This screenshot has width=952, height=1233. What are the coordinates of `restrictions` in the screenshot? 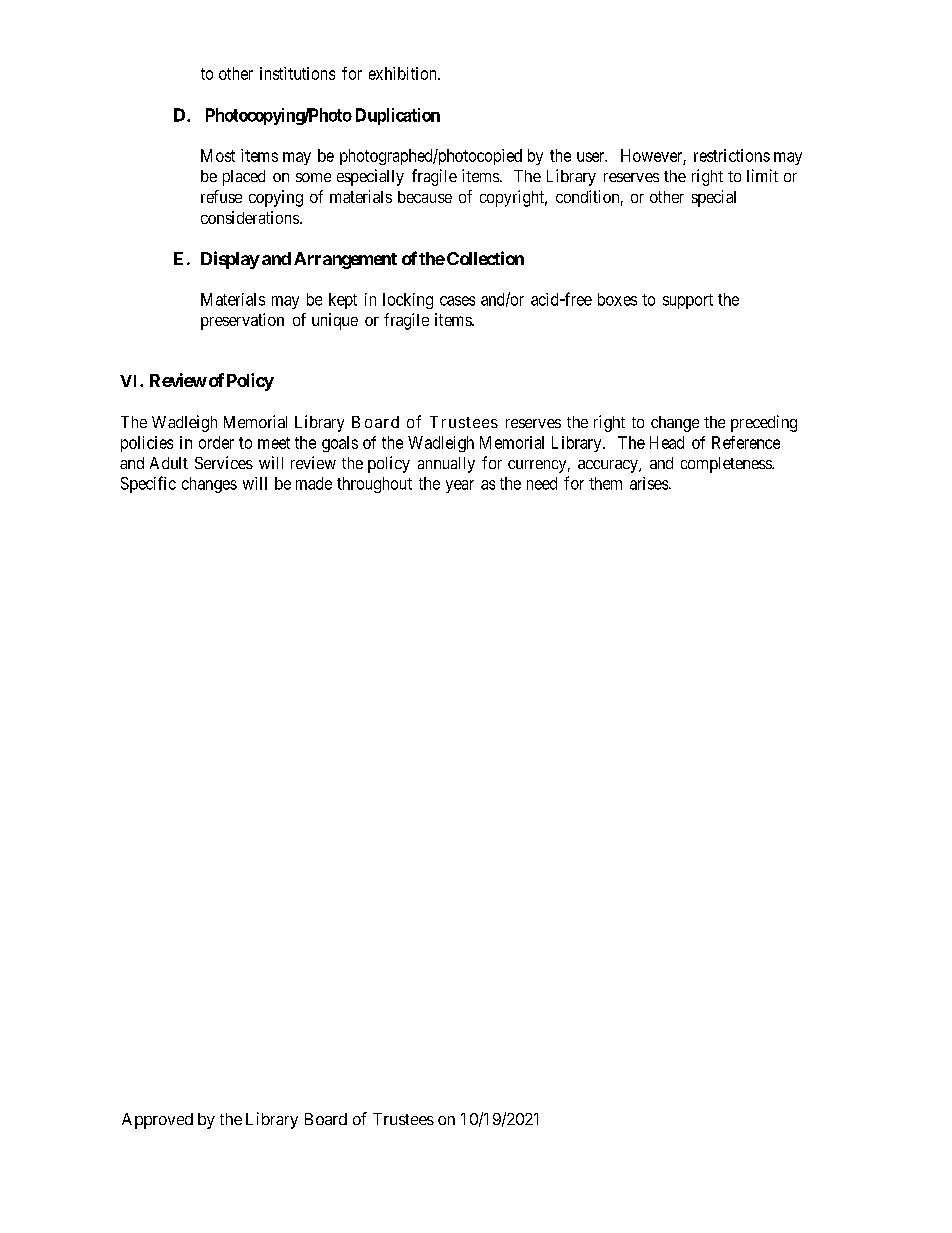 It's located at (732, 155).
